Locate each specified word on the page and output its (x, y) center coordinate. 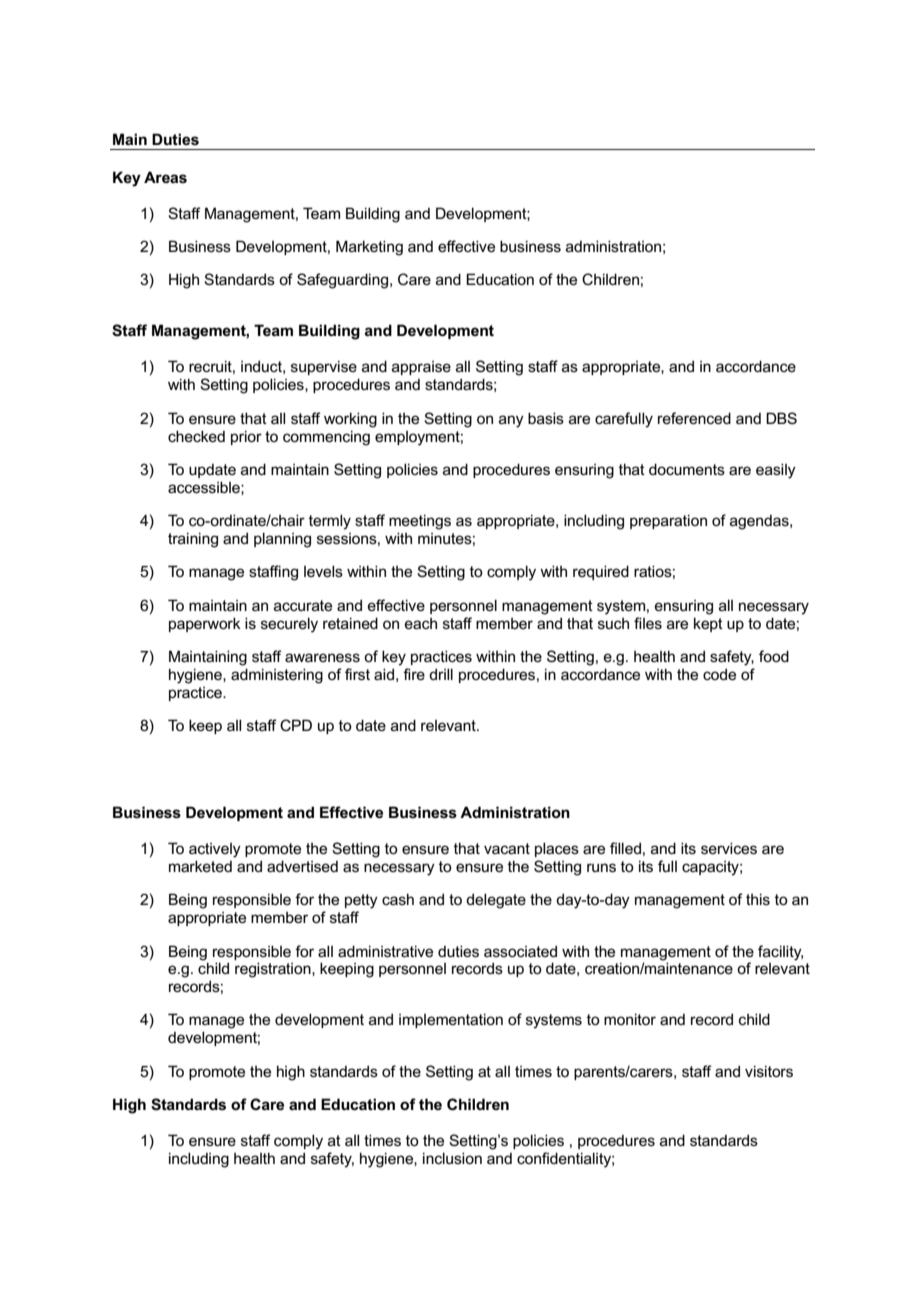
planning (282, 540)
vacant (507, 848)
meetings (420, 522)
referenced (694, 418)
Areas (165, 177)
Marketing (369, 248)
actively (215, 850)
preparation (668, 521)
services (729, 848)
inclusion (452, 1158)
